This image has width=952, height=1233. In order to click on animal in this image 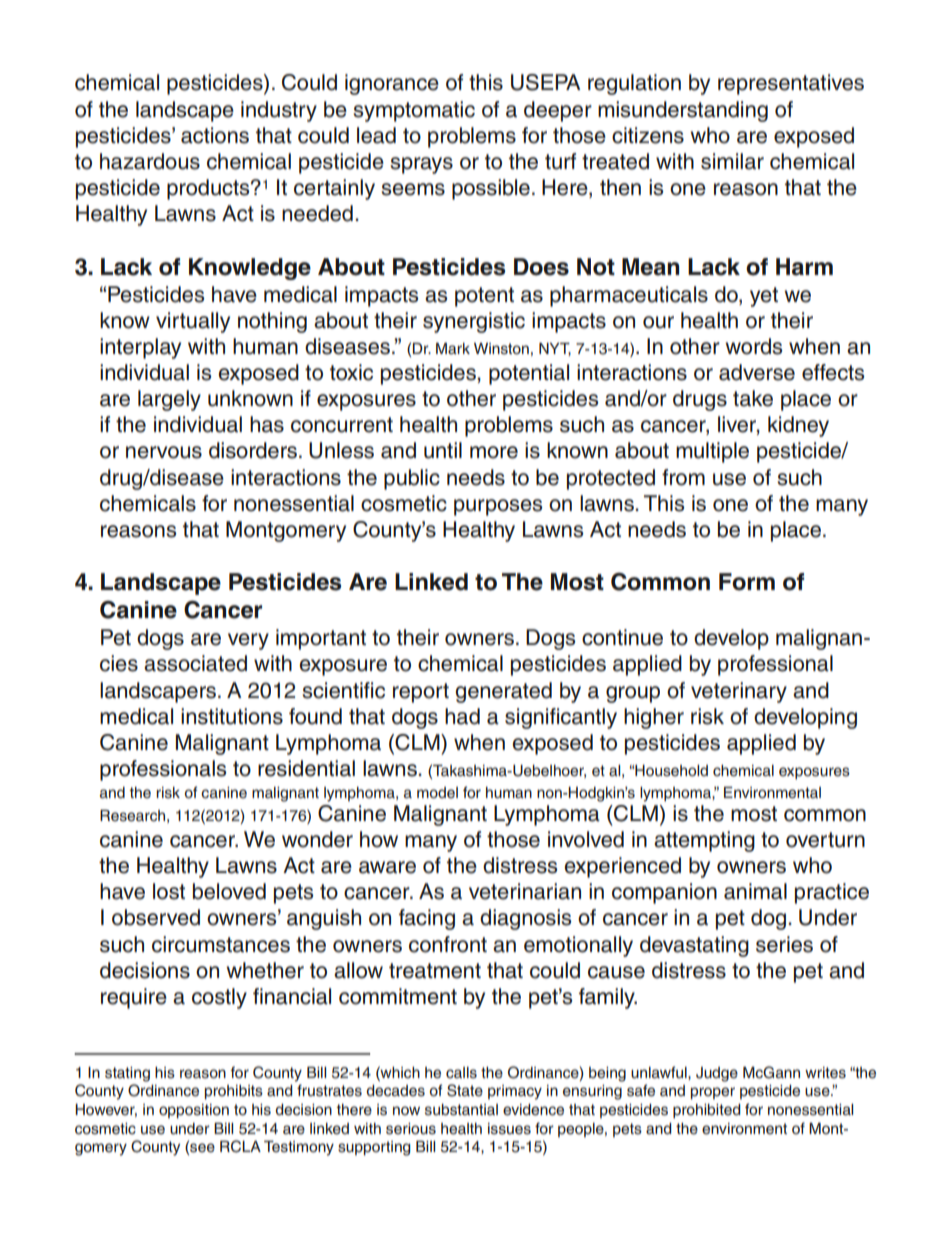, I will do `click(755, 891)`.
